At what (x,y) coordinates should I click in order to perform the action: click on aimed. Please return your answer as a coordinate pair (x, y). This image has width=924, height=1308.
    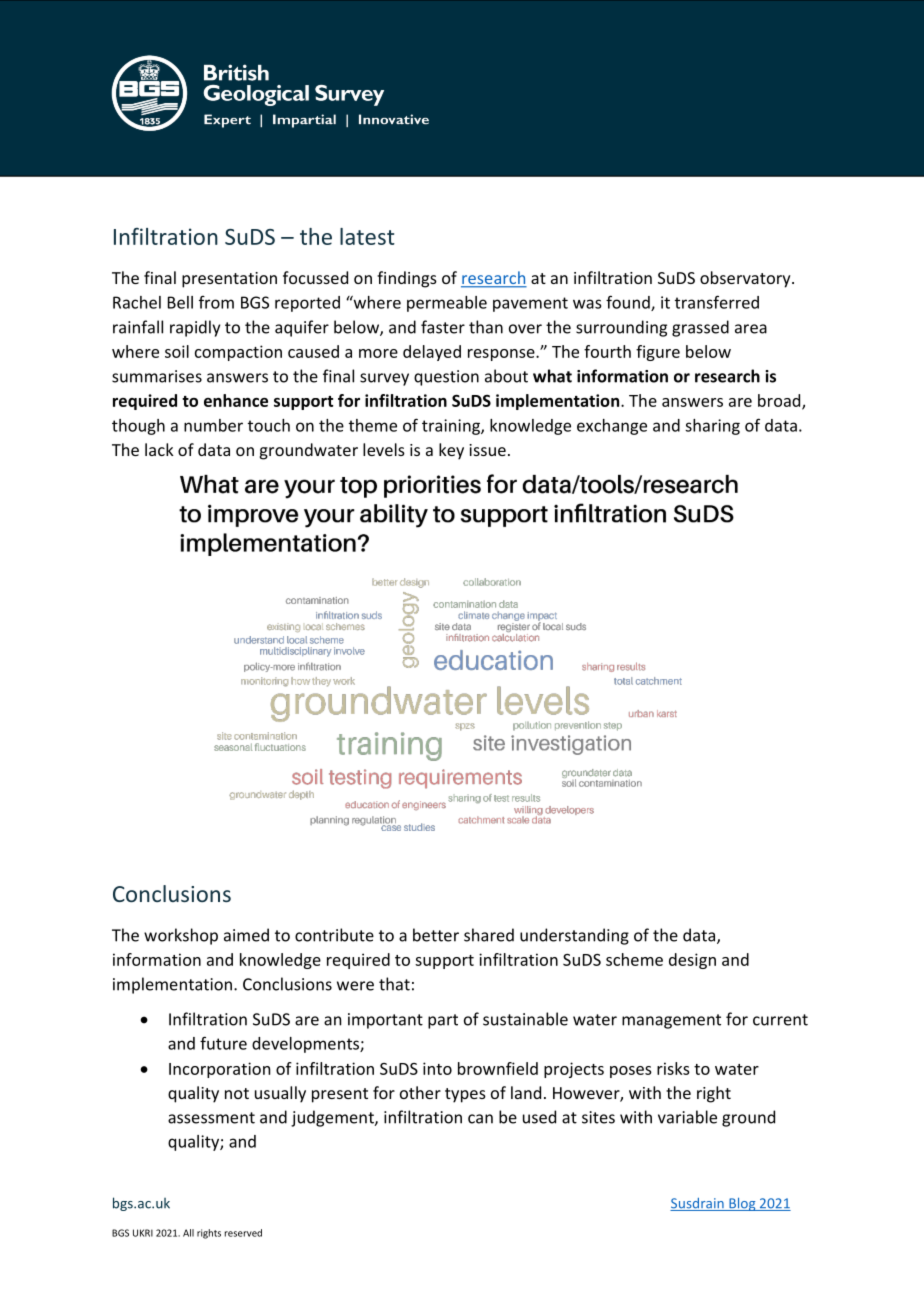
    Looking at the image, I should click on (246, 935).
